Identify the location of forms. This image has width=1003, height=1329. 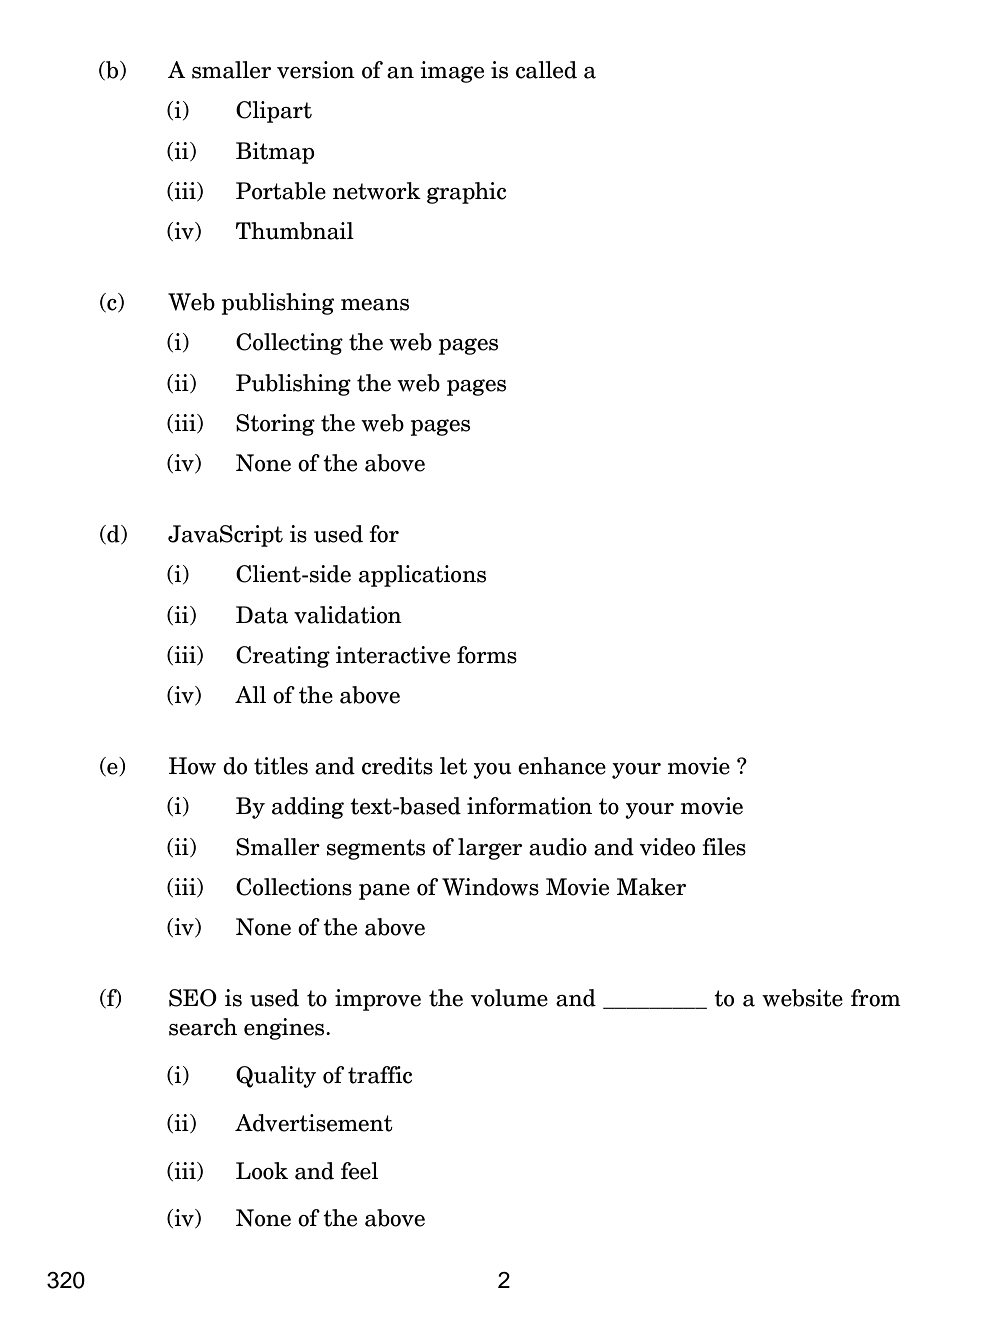
(487, 655).
